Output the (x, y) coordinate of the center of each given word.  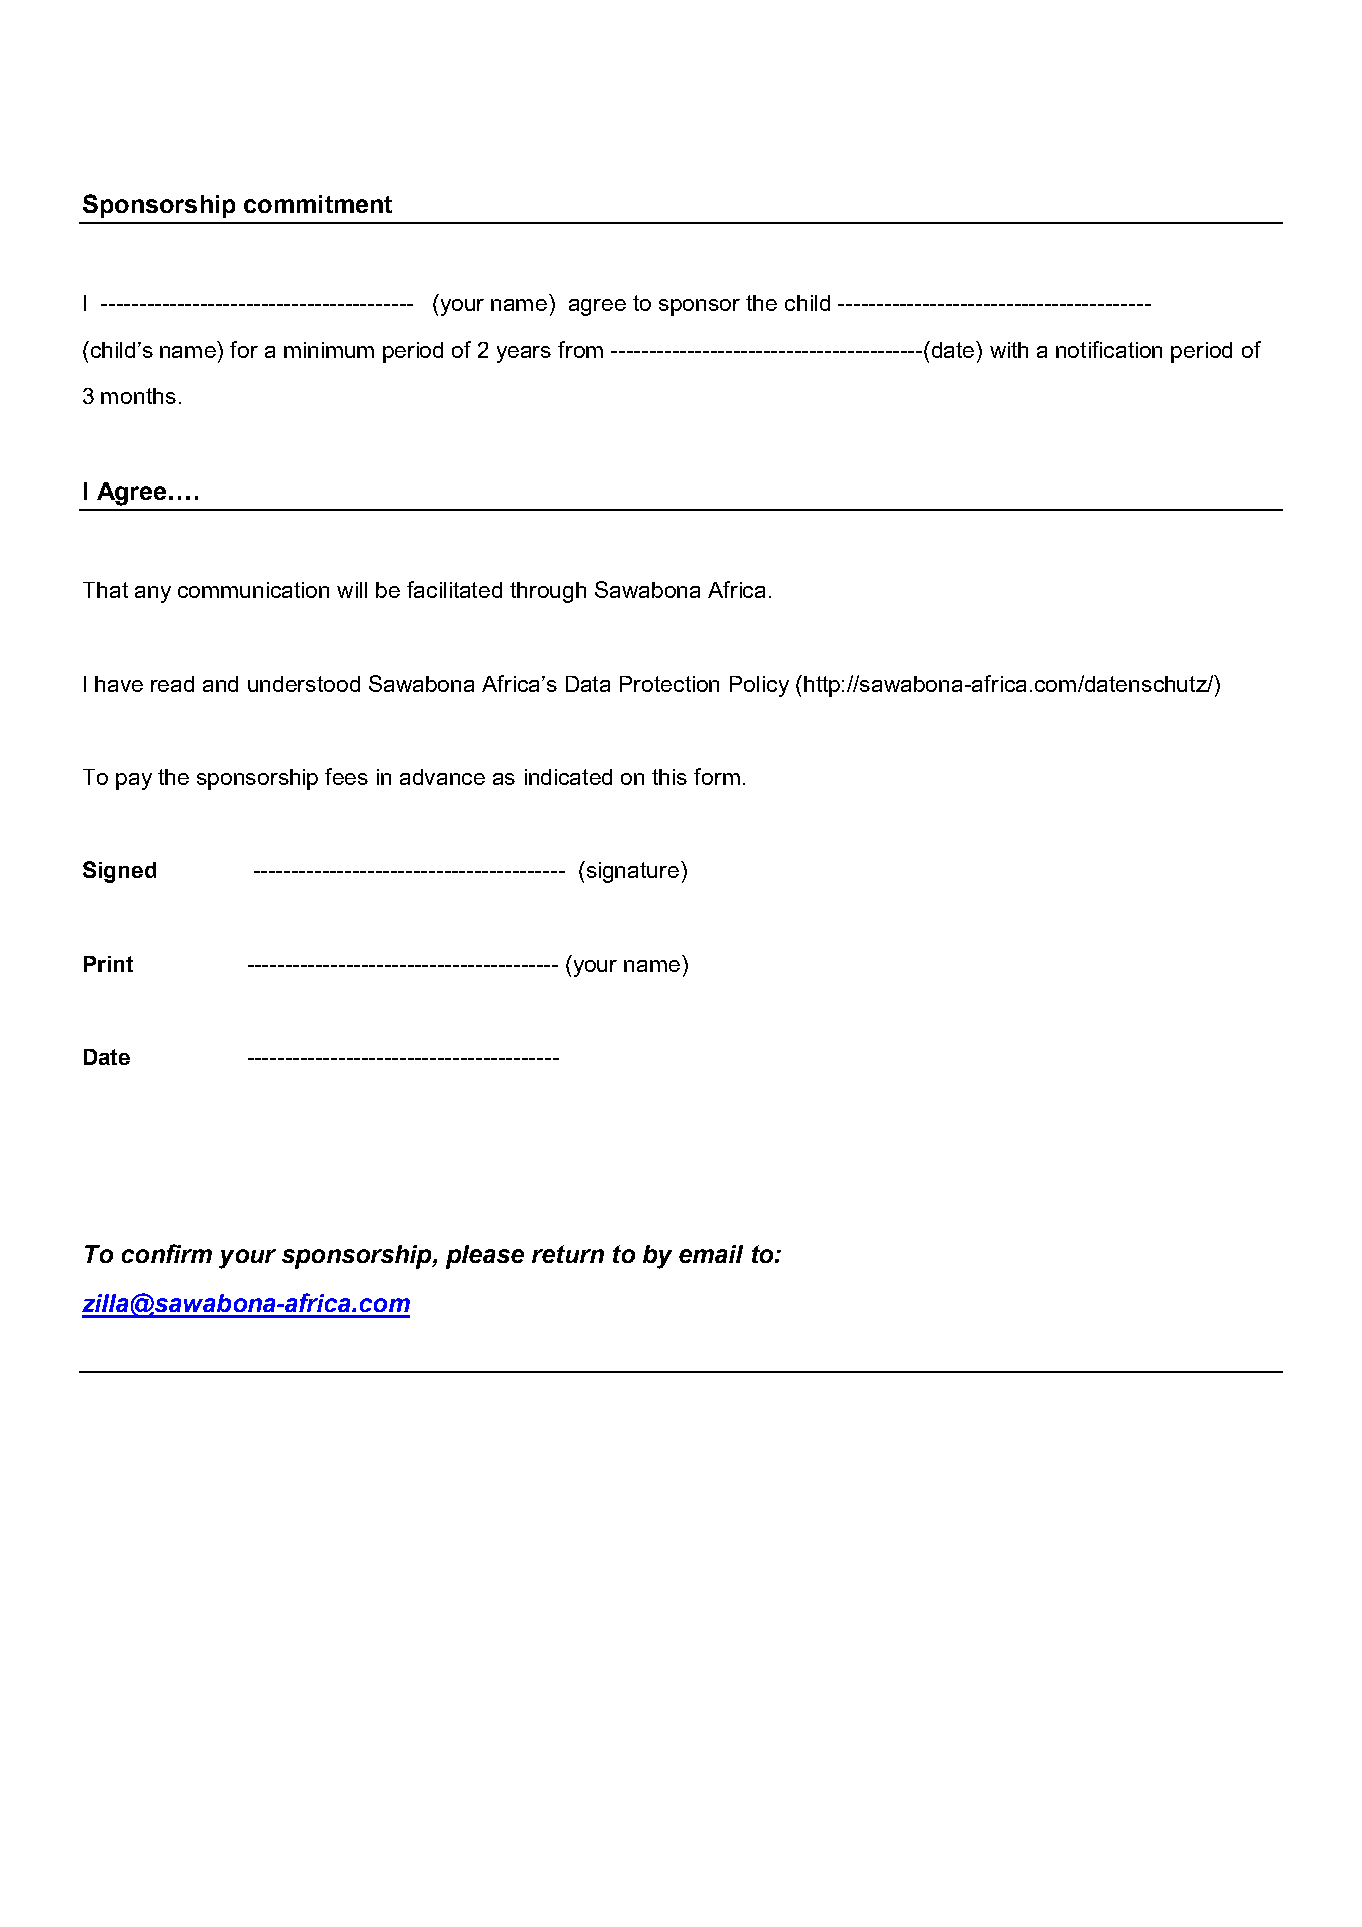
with (1009, 350)
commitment (318, 204)
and (220, 684)
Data (588, 684)
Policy (759, 686)
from (580, 349)
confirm (167, 1253)
